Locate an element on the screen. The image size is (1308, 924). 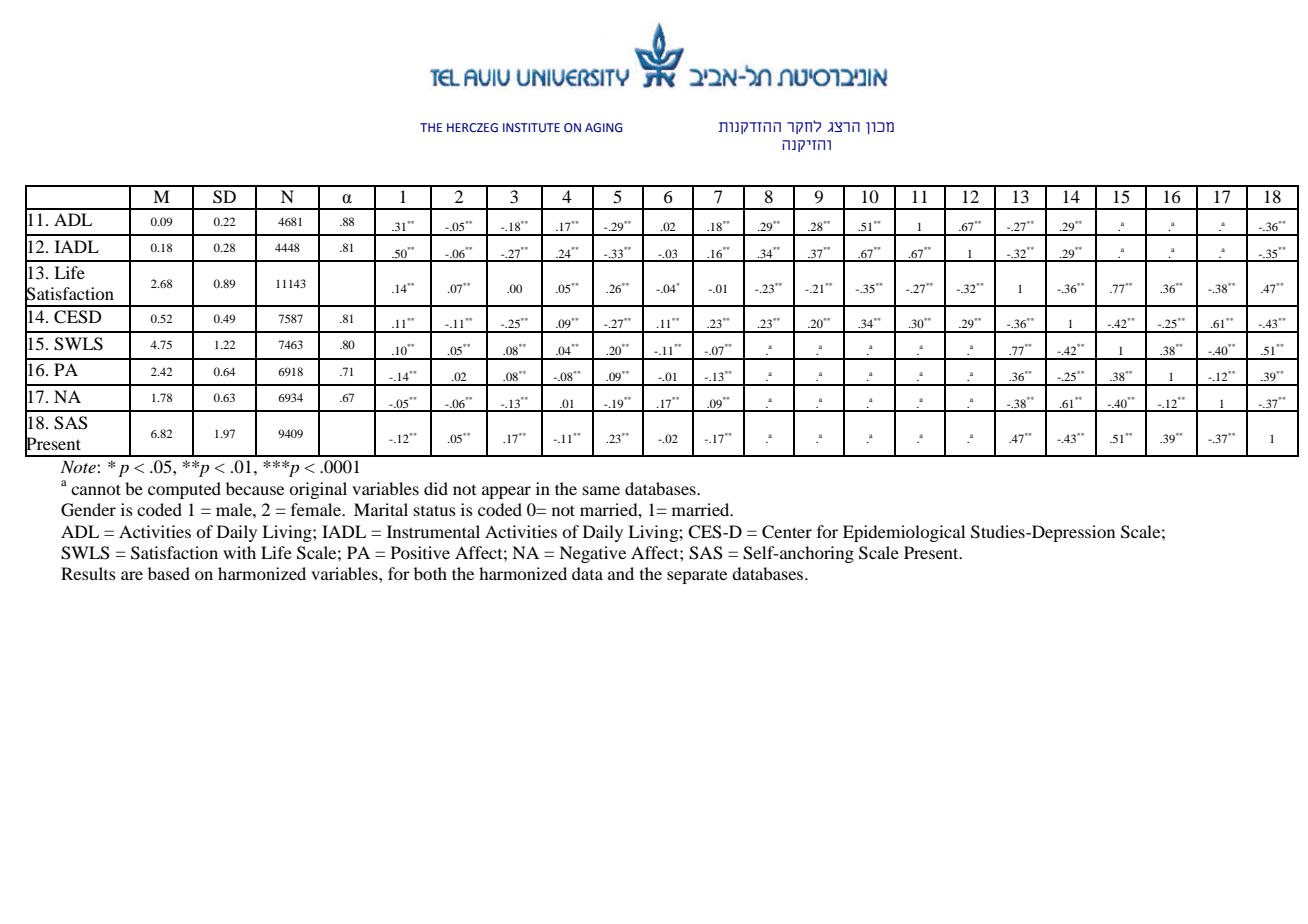
AGING is located at coordinates (604, 127).
